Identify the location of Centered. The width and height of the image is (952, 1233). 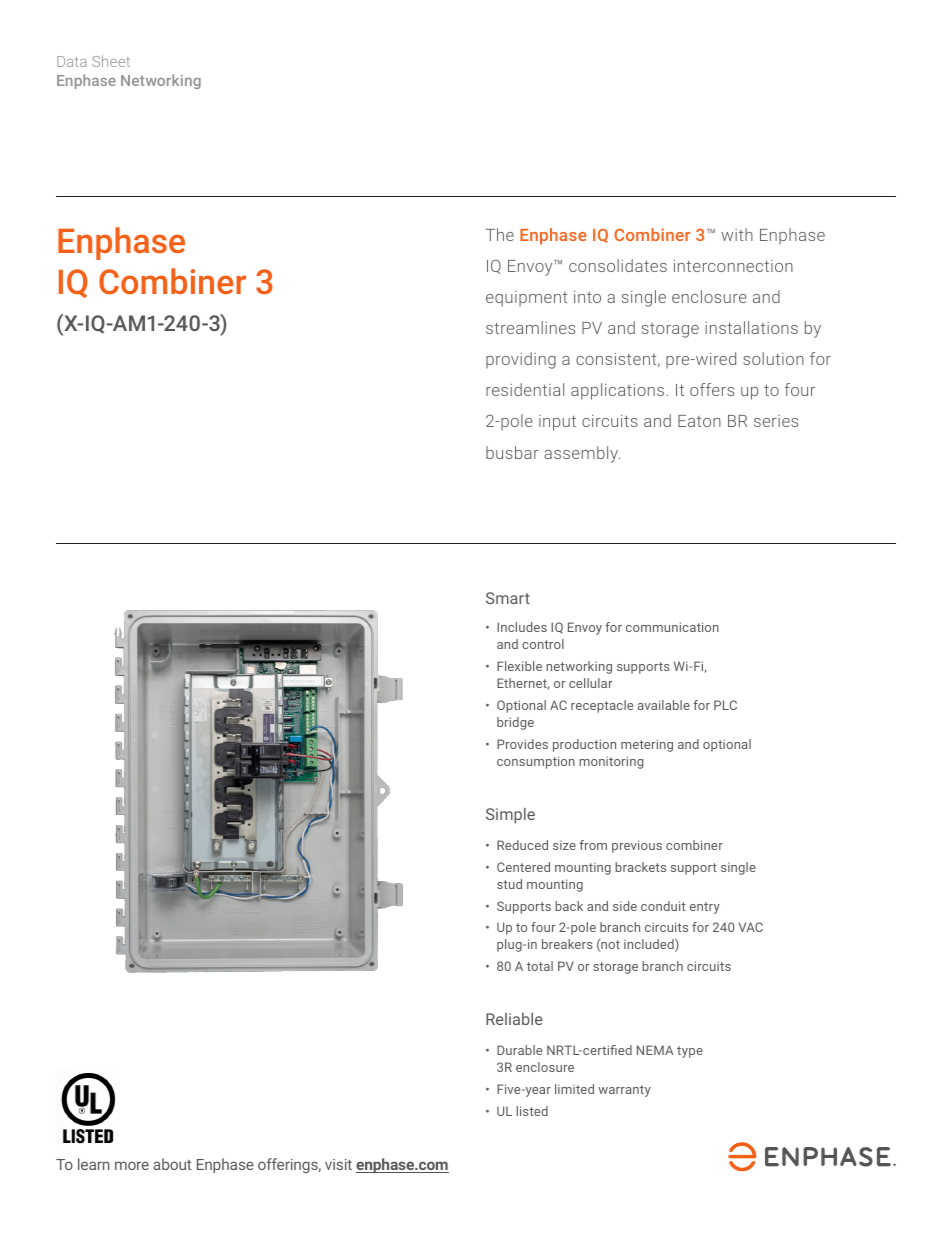
(523, 867).
